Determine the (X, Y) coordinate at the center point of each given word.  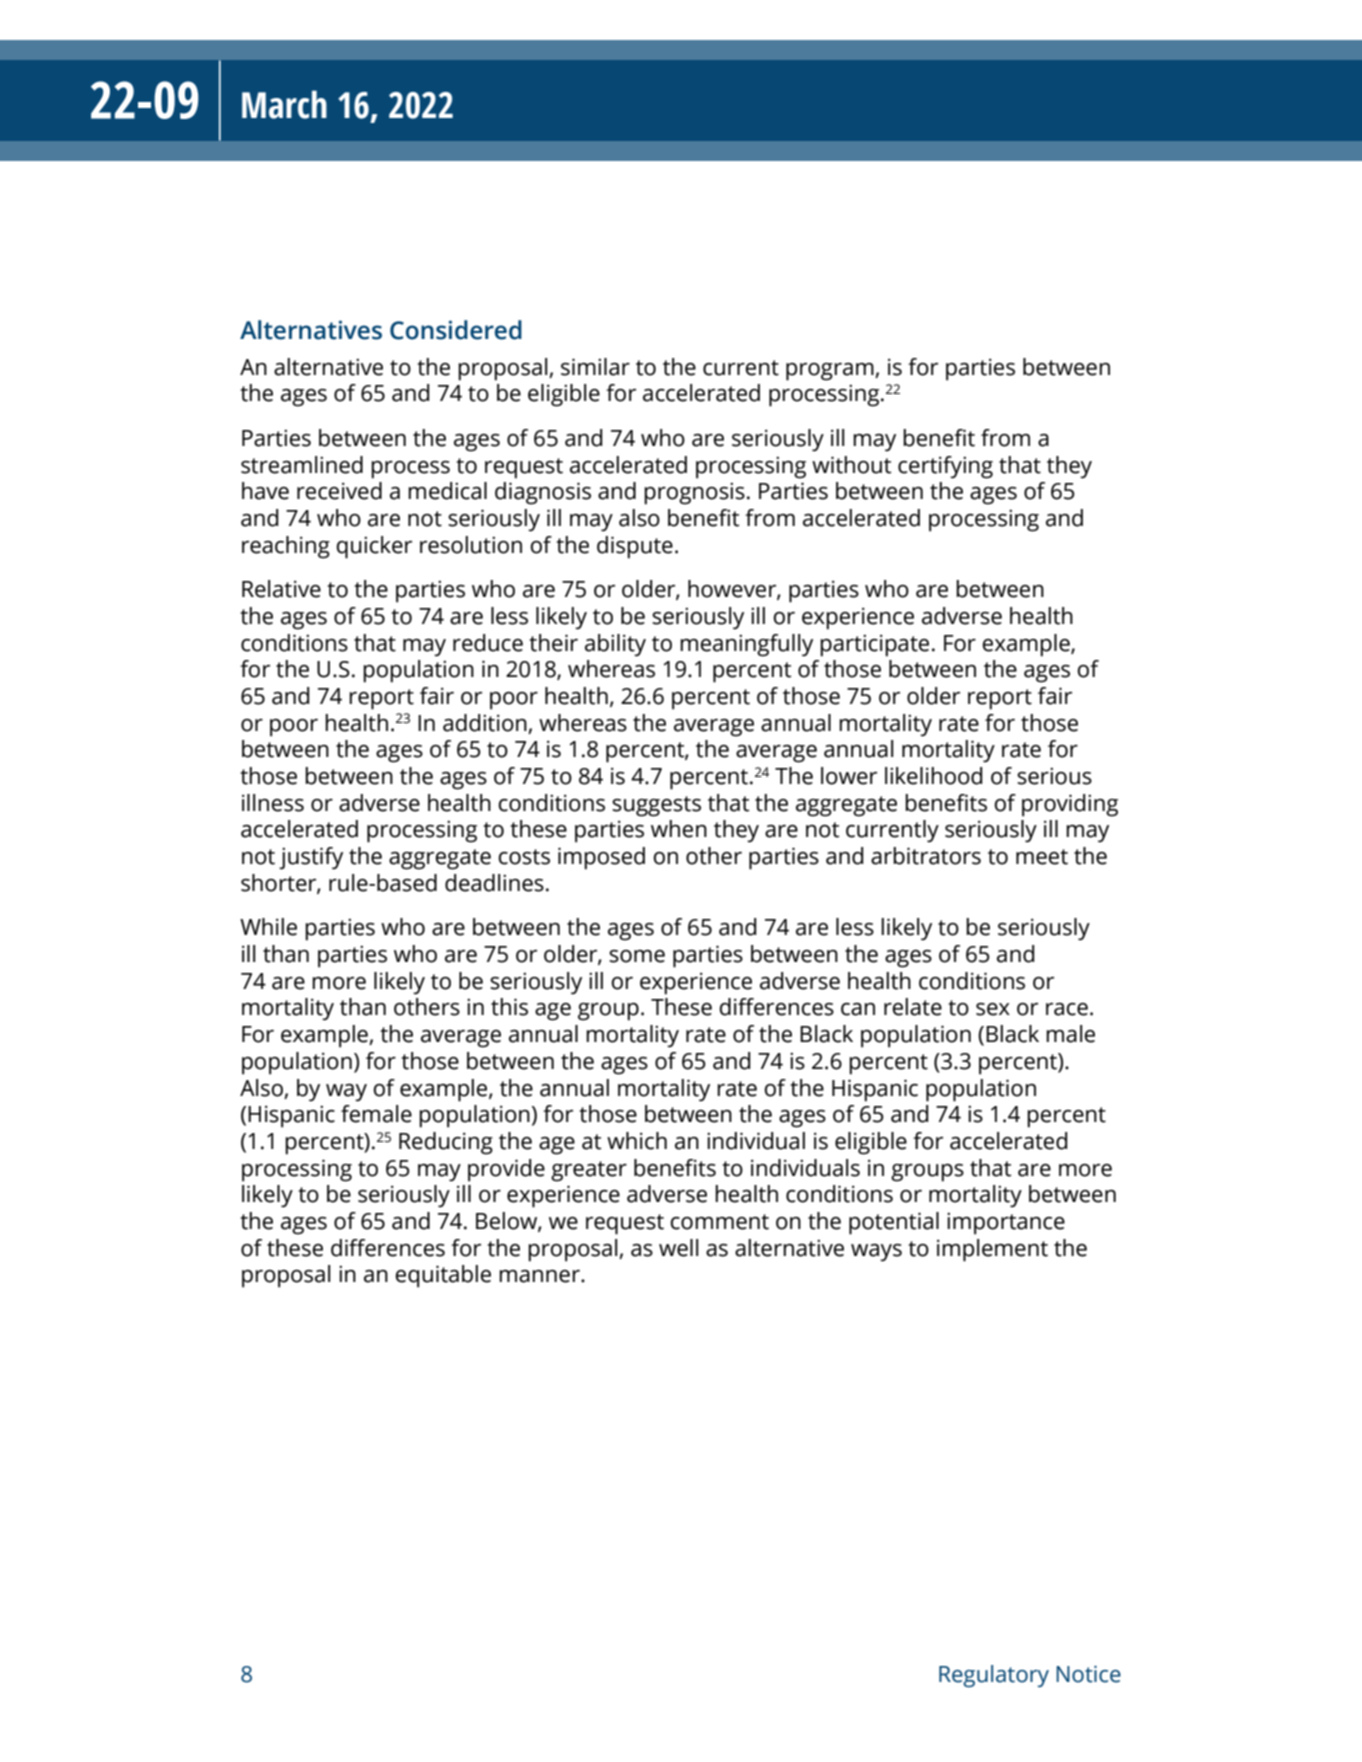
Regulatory (994, 1676)
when (679, 829)
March (284, 104)
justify (311, 858)
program (831, 372)
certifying (945, 467)
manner (540, 1276)
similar (595, 367)
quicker (374, 547)
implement (992, 1250)
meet (1042, 857)
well (678, 1248)
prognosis (694, 493)
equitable (443, 1276)
